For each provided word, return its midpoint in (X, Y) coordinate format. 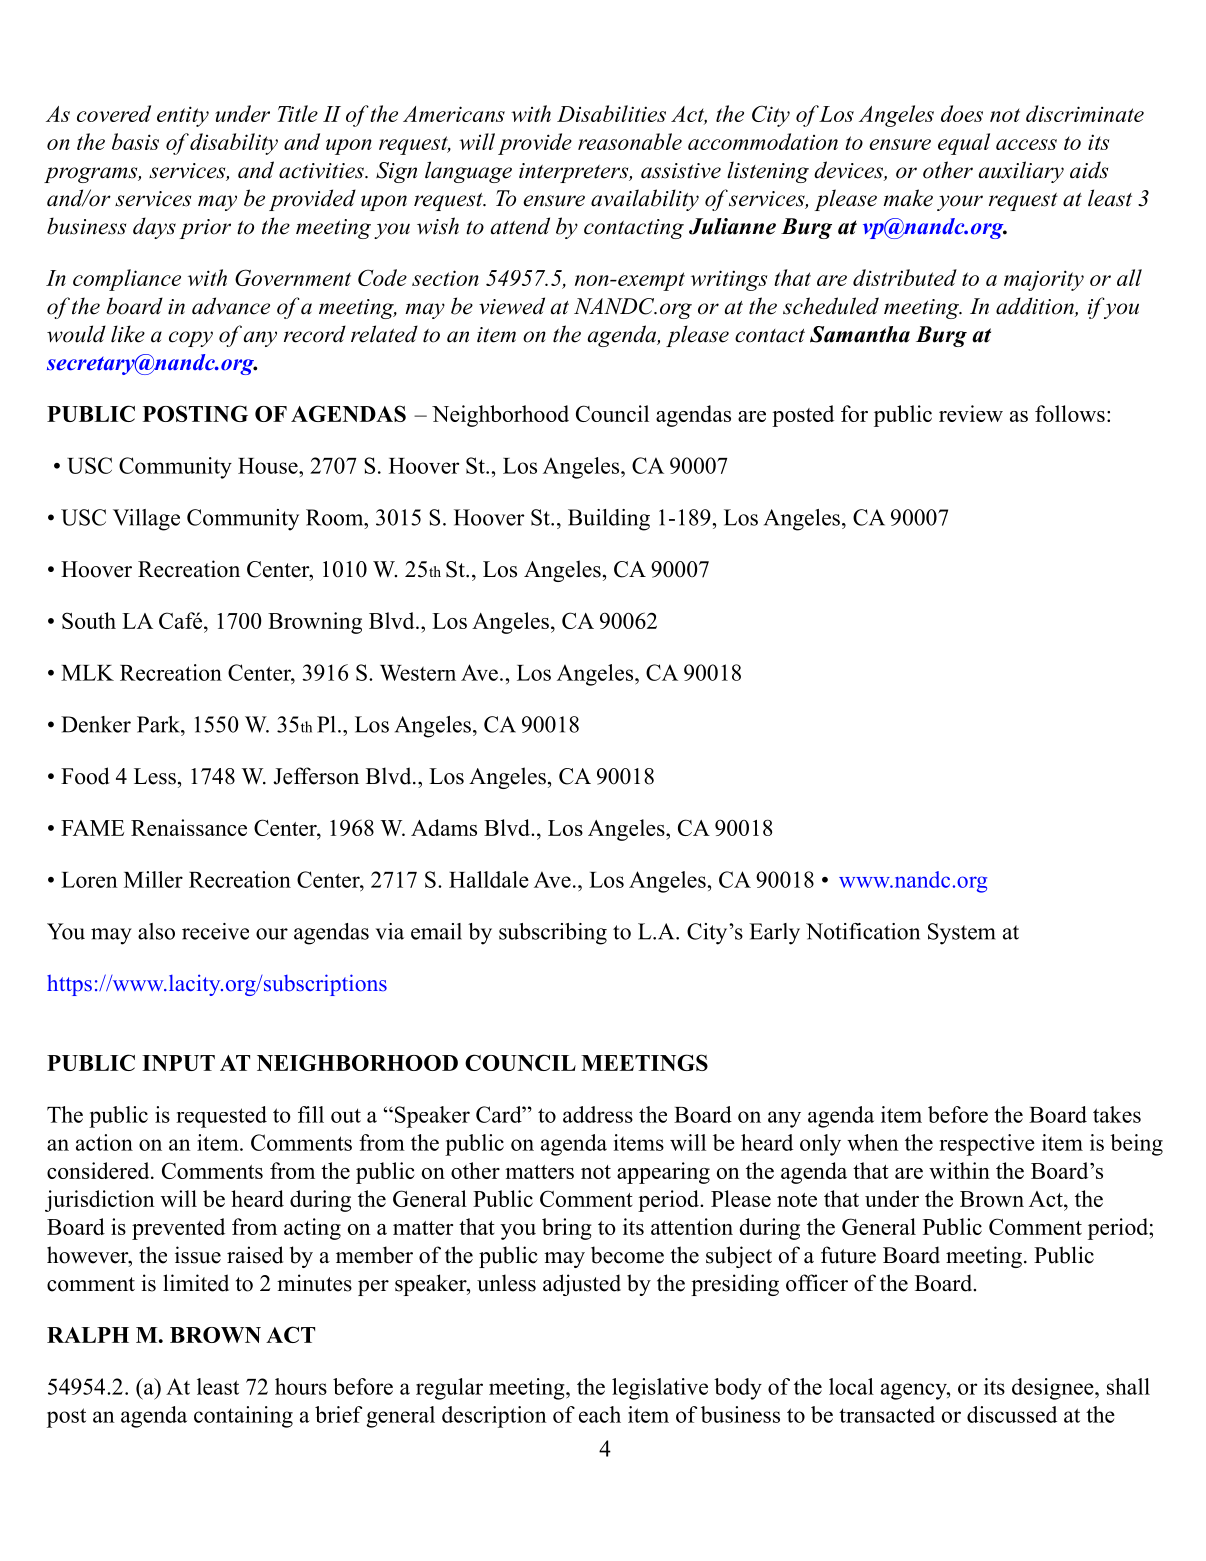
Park (159, 724)
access (1026, 144)
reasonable (630, 141)
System (962, 934)
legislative (660, 1389)
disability (234, 144)
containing (243, 1417)
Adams (444, 827)
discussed (1012, 1414)
